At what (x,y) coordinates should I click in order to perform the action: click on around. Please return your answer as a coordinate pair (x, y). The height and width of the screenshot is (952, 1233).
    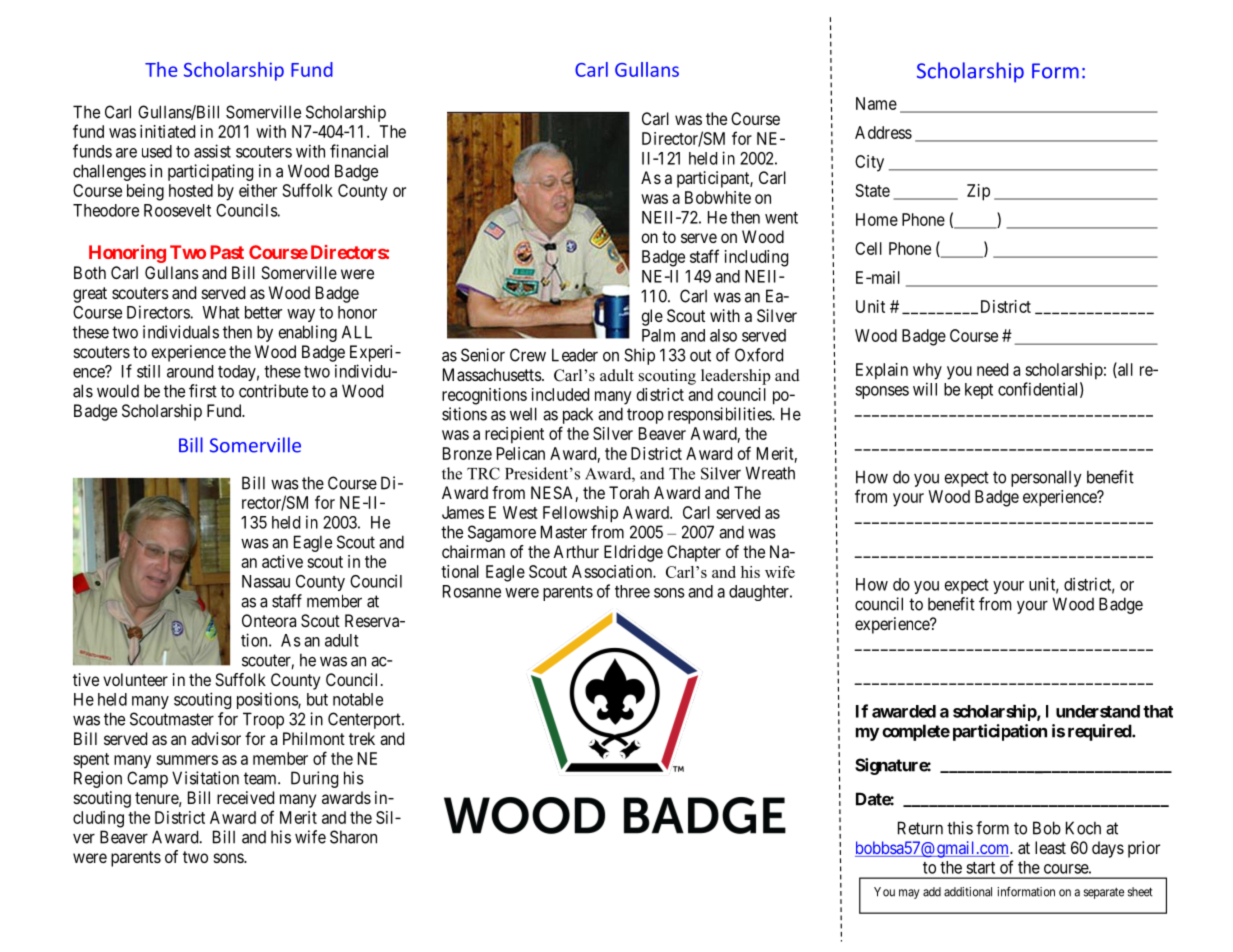
    Looking at the image, I should click on (190, 371).
